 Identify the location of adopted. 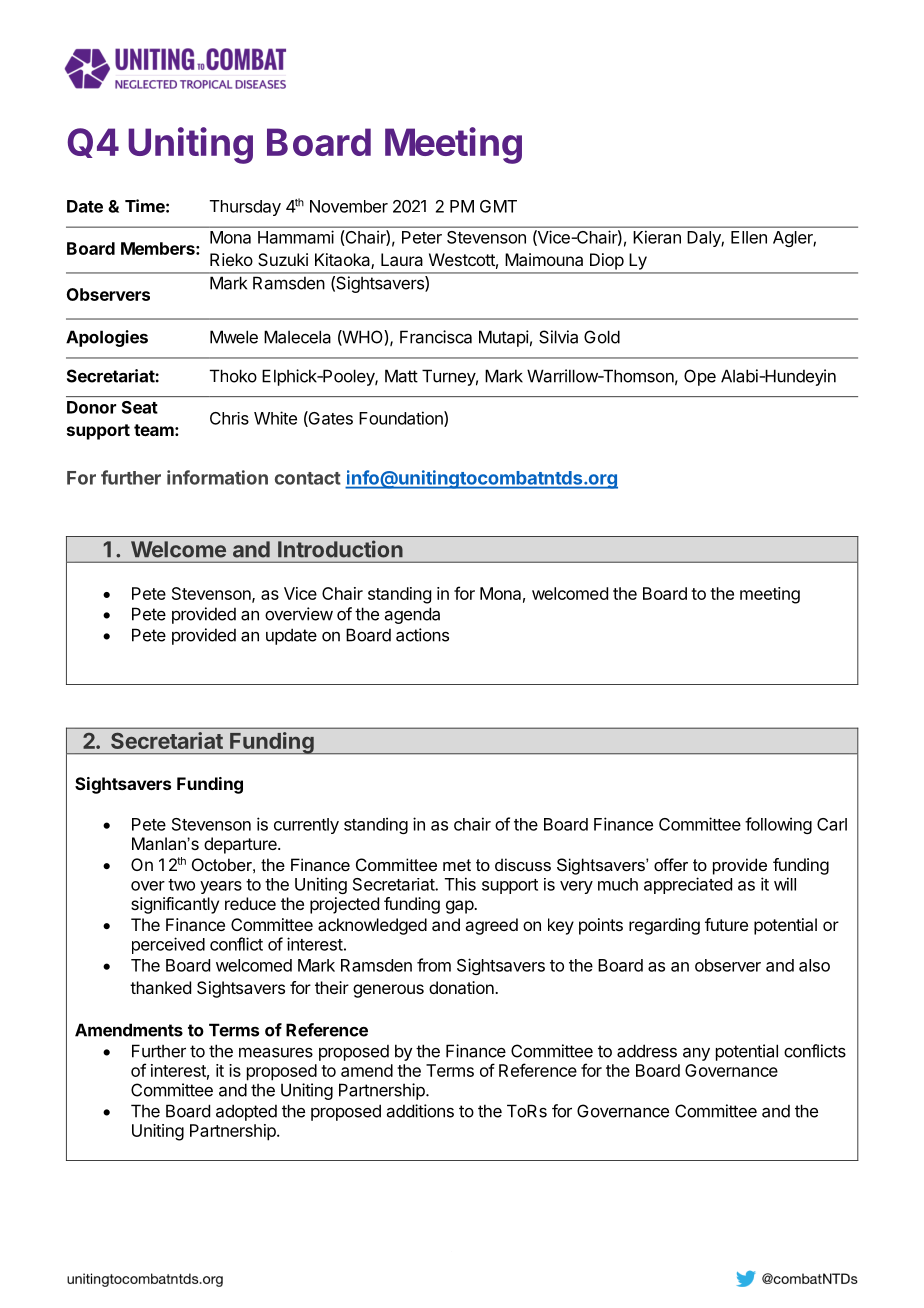
(246, 1112).
